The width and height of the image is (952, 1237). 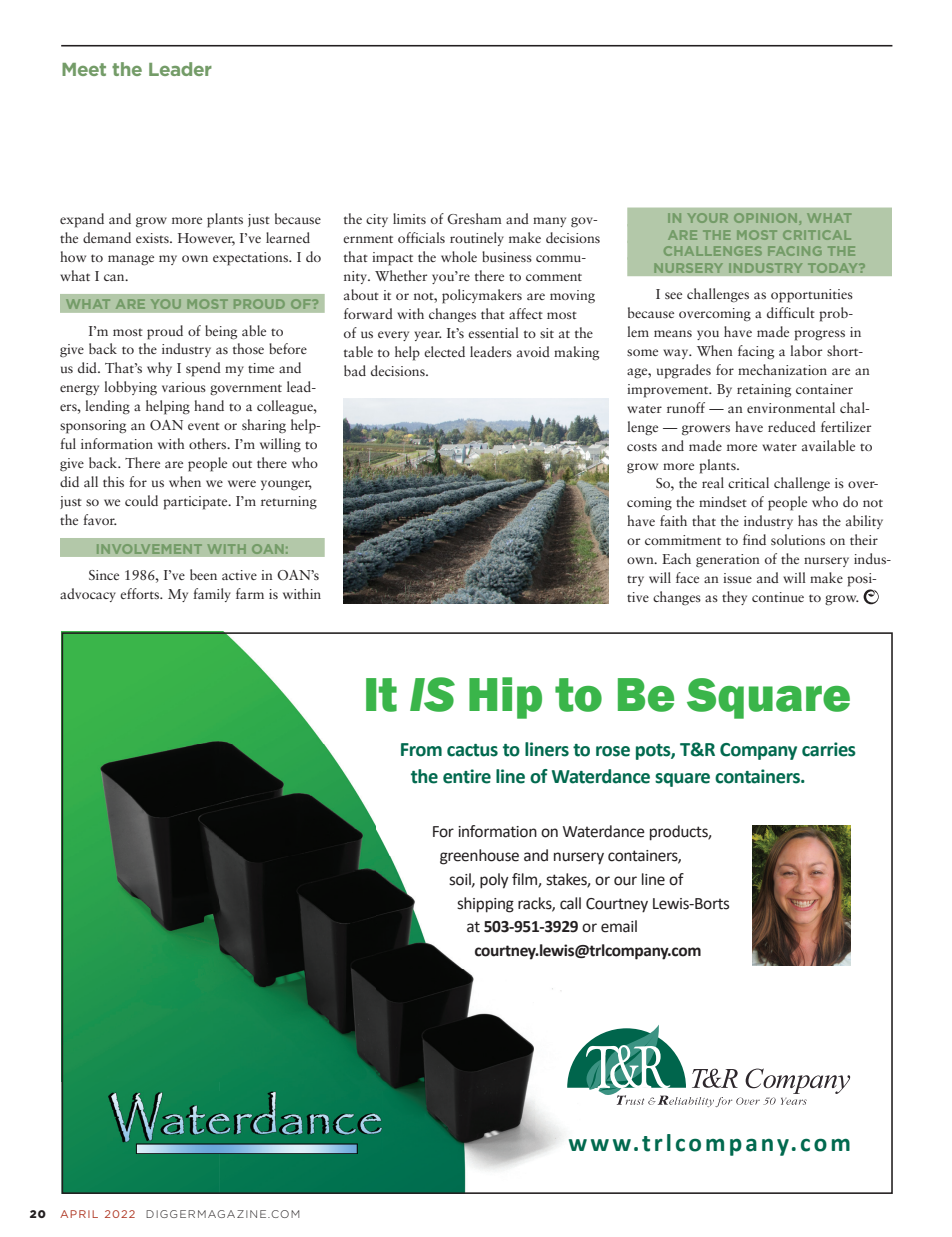 What do you see at coordinates (778, 597) in the image?
I see `continue` at bounding box center [778, 597].
